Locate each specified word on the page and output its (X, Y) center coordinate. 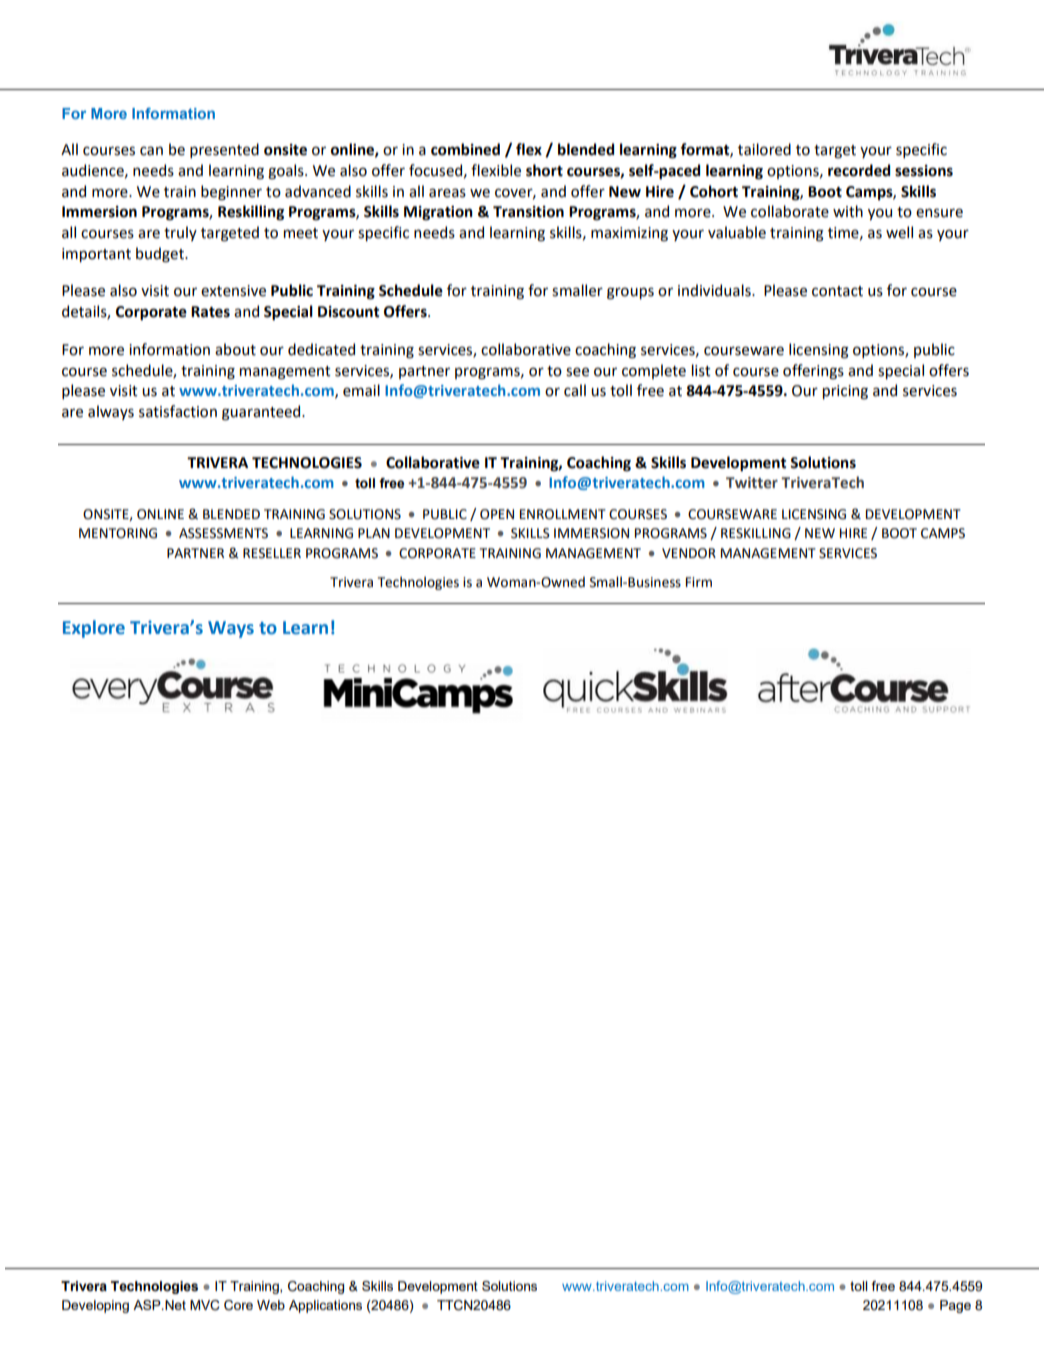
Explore (94, 629)
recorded (859, 170)
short (544, 170)
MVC (205, 1305)
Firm (699, 582)
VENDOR (689, 553)
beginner (231, 193)
